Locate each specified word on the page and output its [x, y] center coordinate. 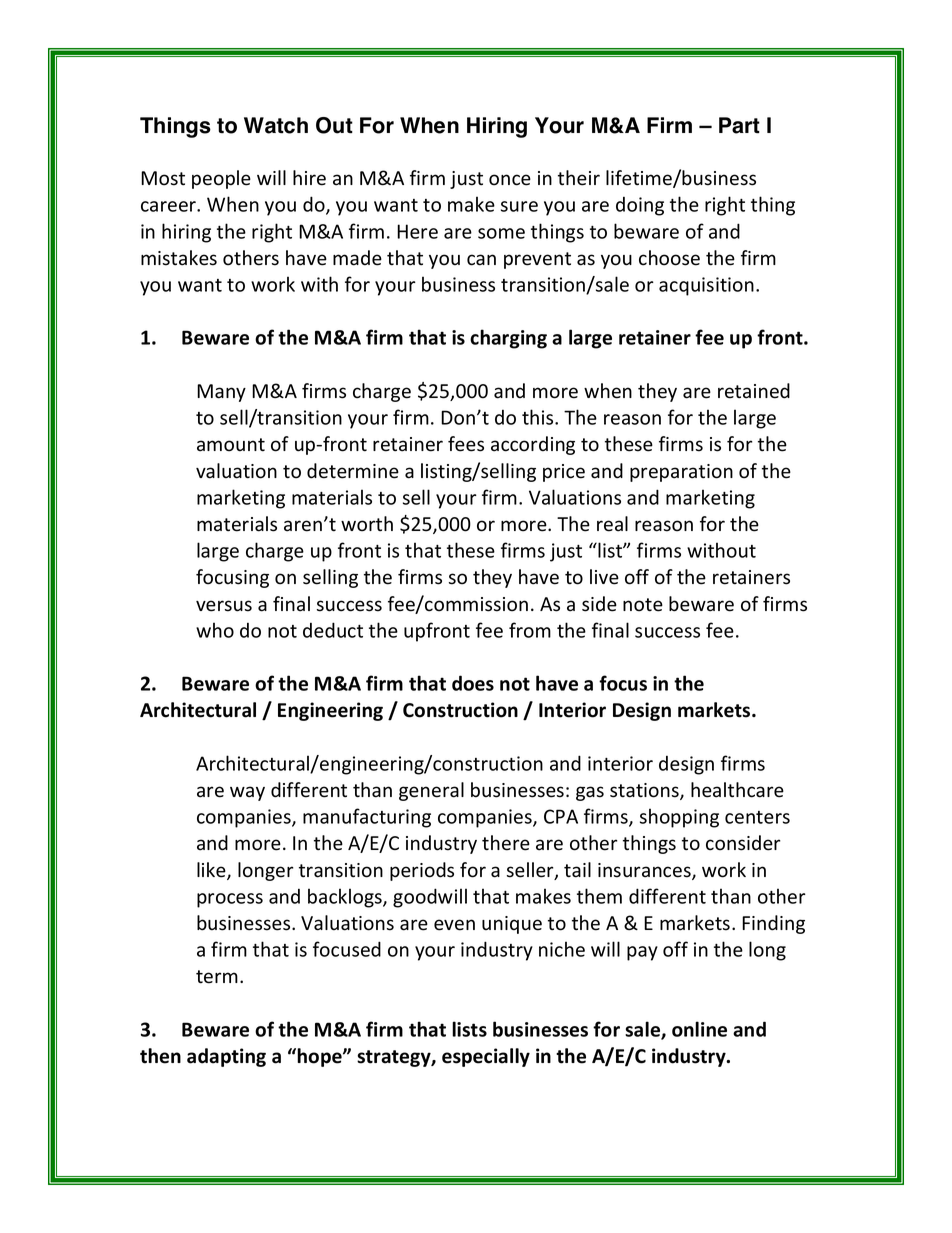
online [699, 1029]
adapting [226, 1057]
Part [739, 125]
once [510, 180]
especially [486, 1057]
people [221, 179]
